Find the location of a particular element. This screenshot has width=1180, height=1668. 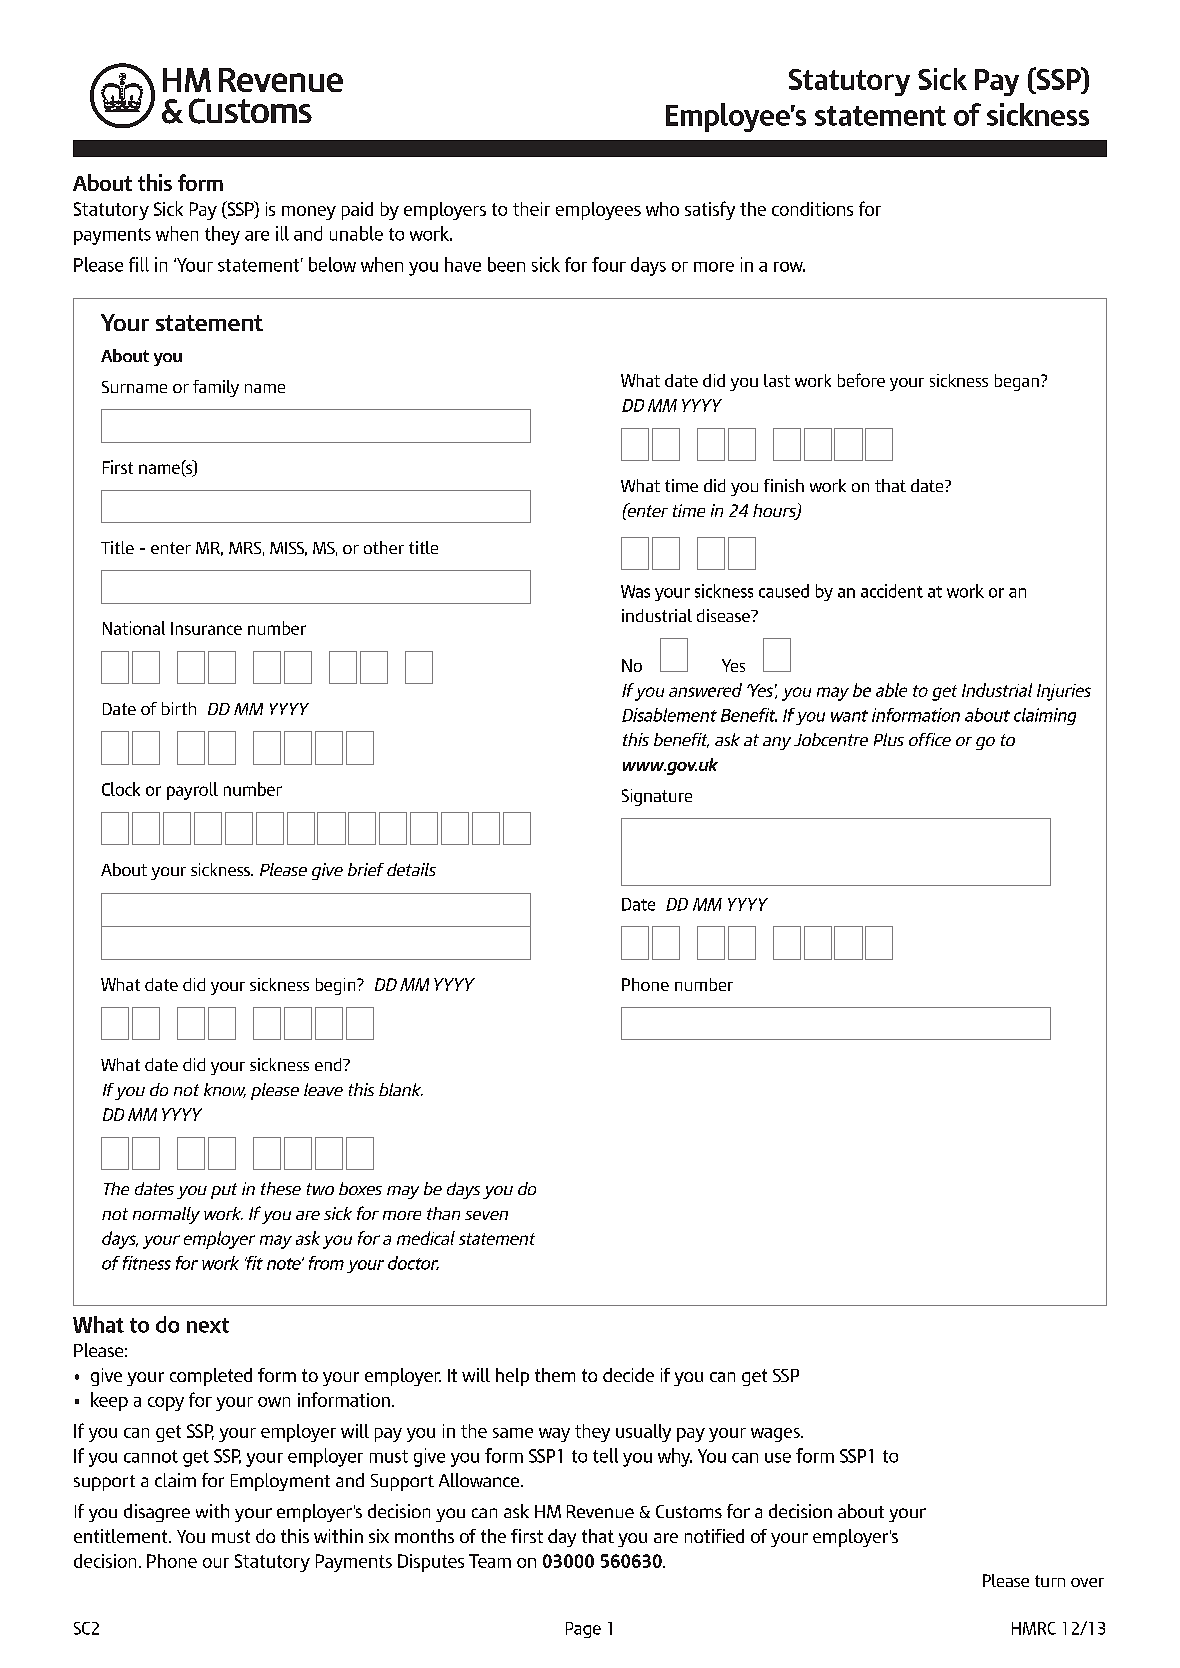

conditions is located at coordinates (812, 209).
